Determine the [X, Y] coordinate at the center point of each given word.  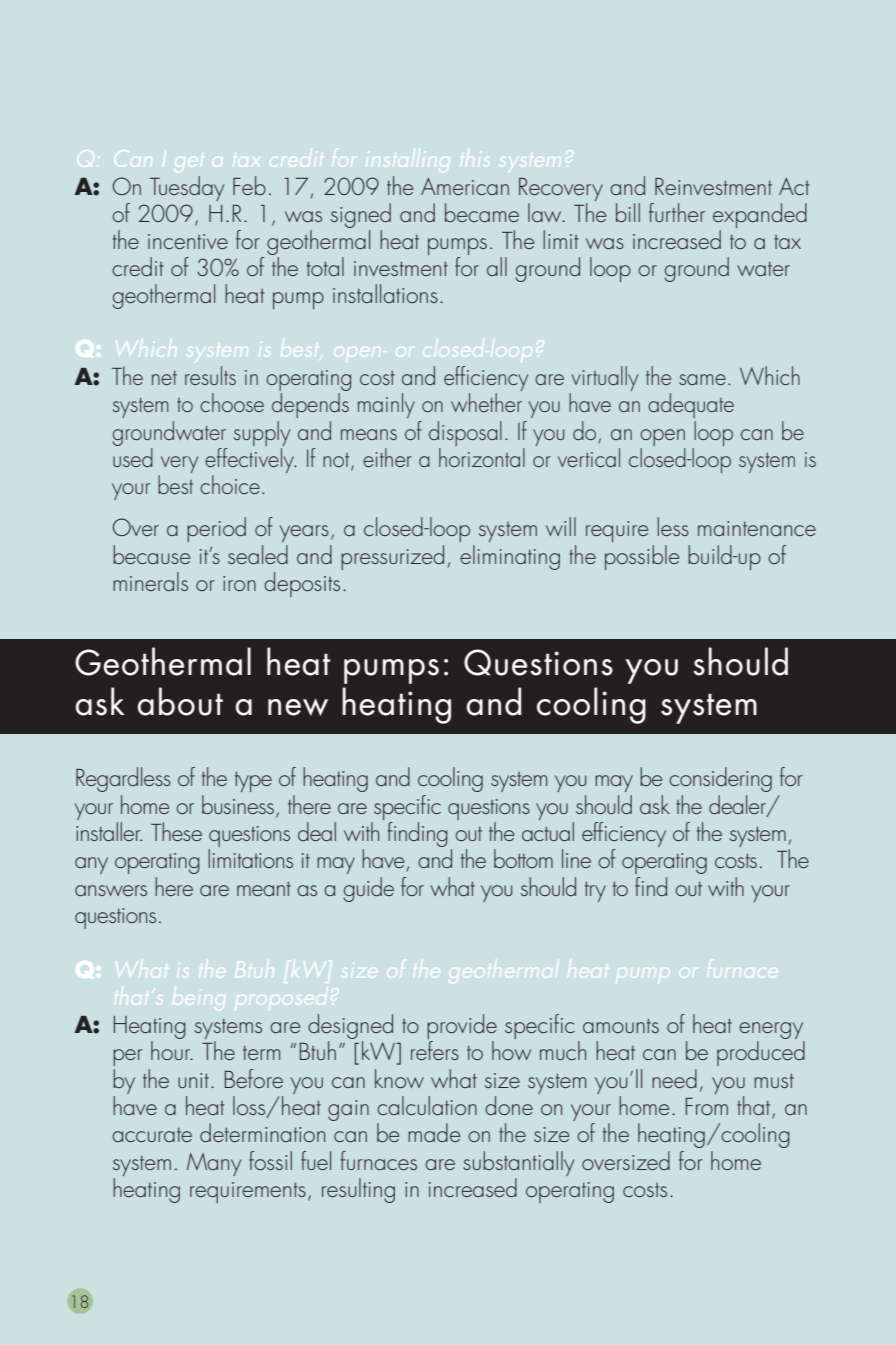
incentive [188, 241]
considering [720, 779]
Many [214, 1164]
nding [423, 834]
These [176, 831]
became [482, 212]
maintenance [757, 528]
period [216, 529]
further [677, 212]
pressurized [392, 557]
